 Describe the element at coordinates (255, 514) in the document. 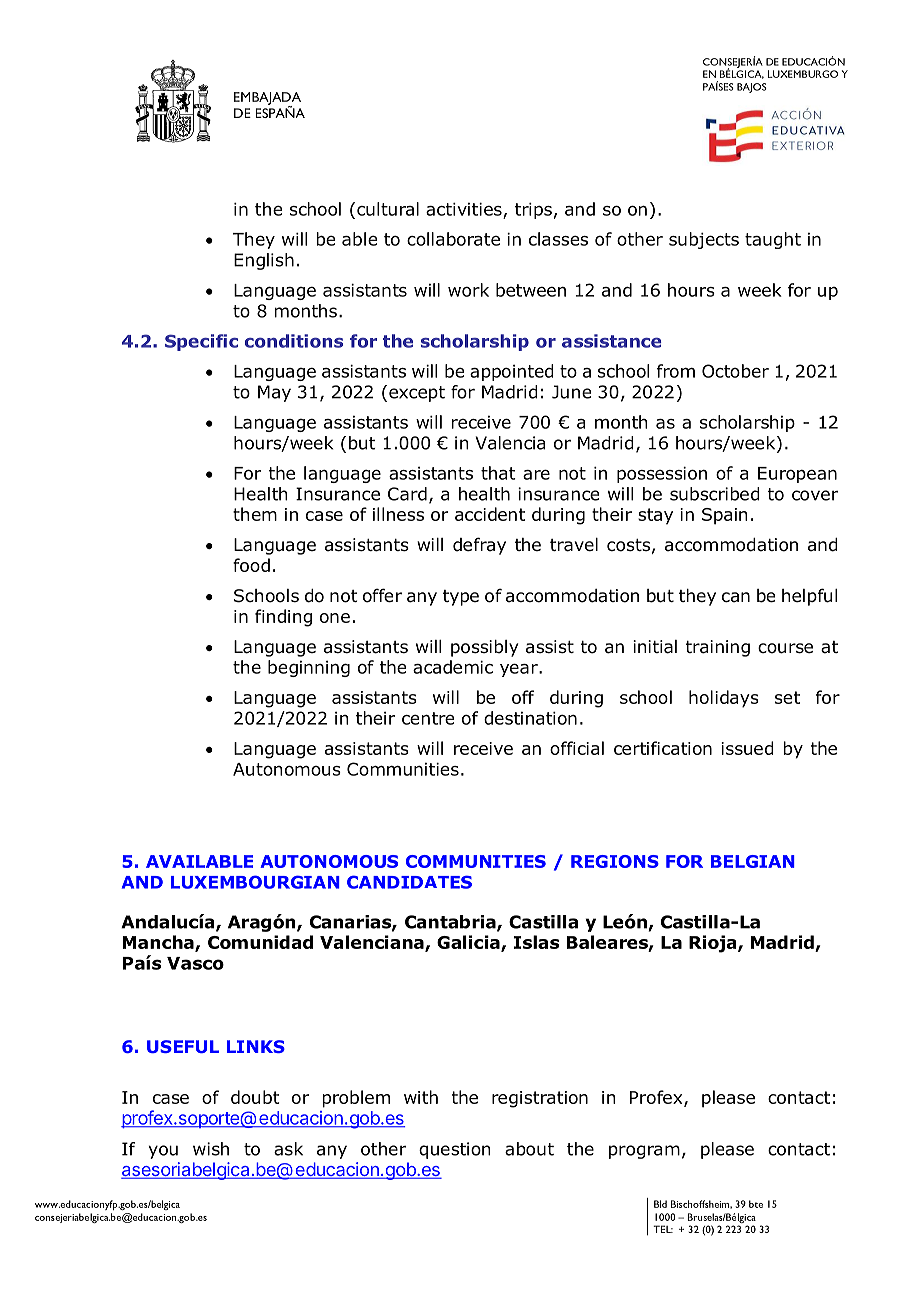

I see `them` at that location.
